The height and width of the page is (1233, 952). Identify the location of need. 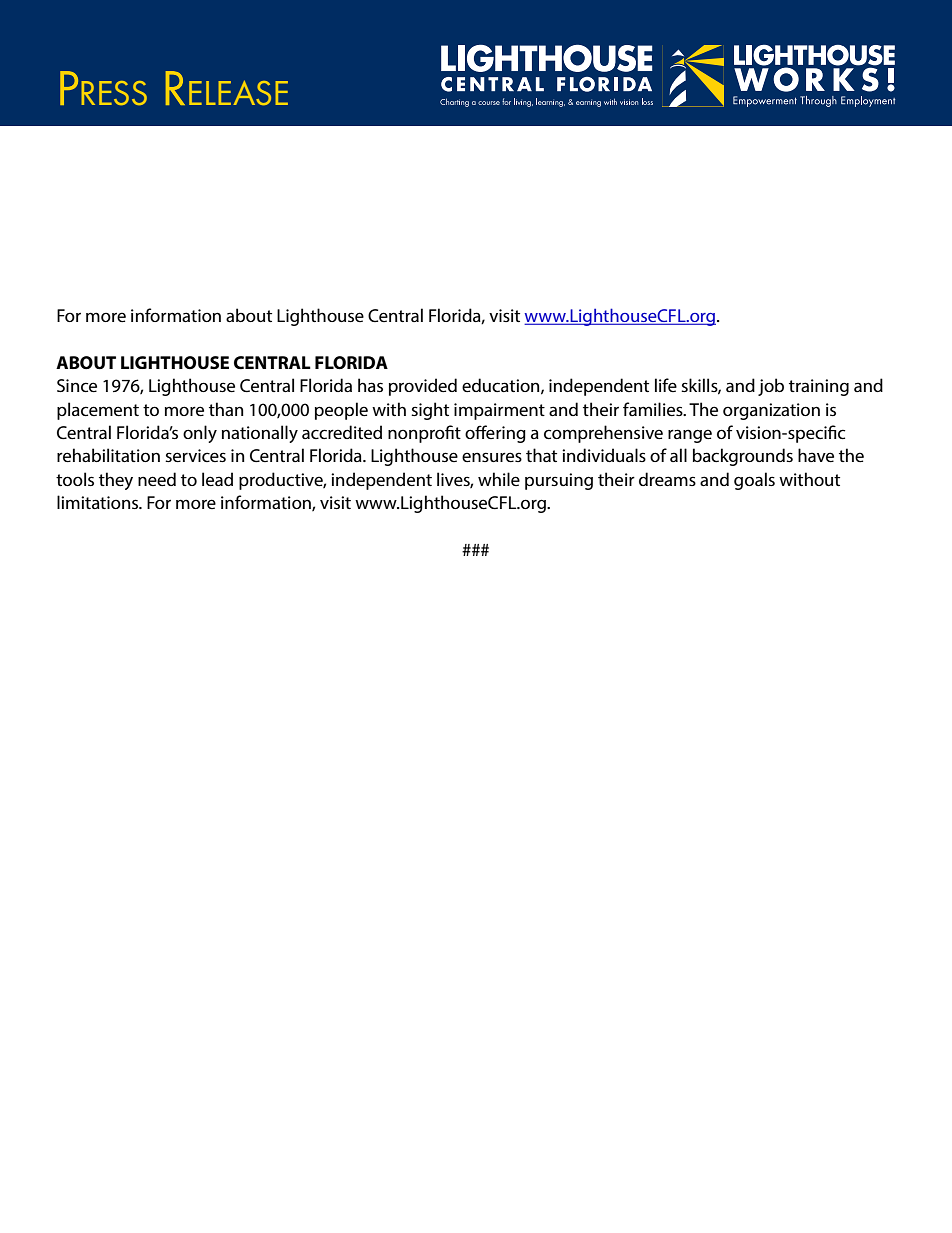
(157, 479).
